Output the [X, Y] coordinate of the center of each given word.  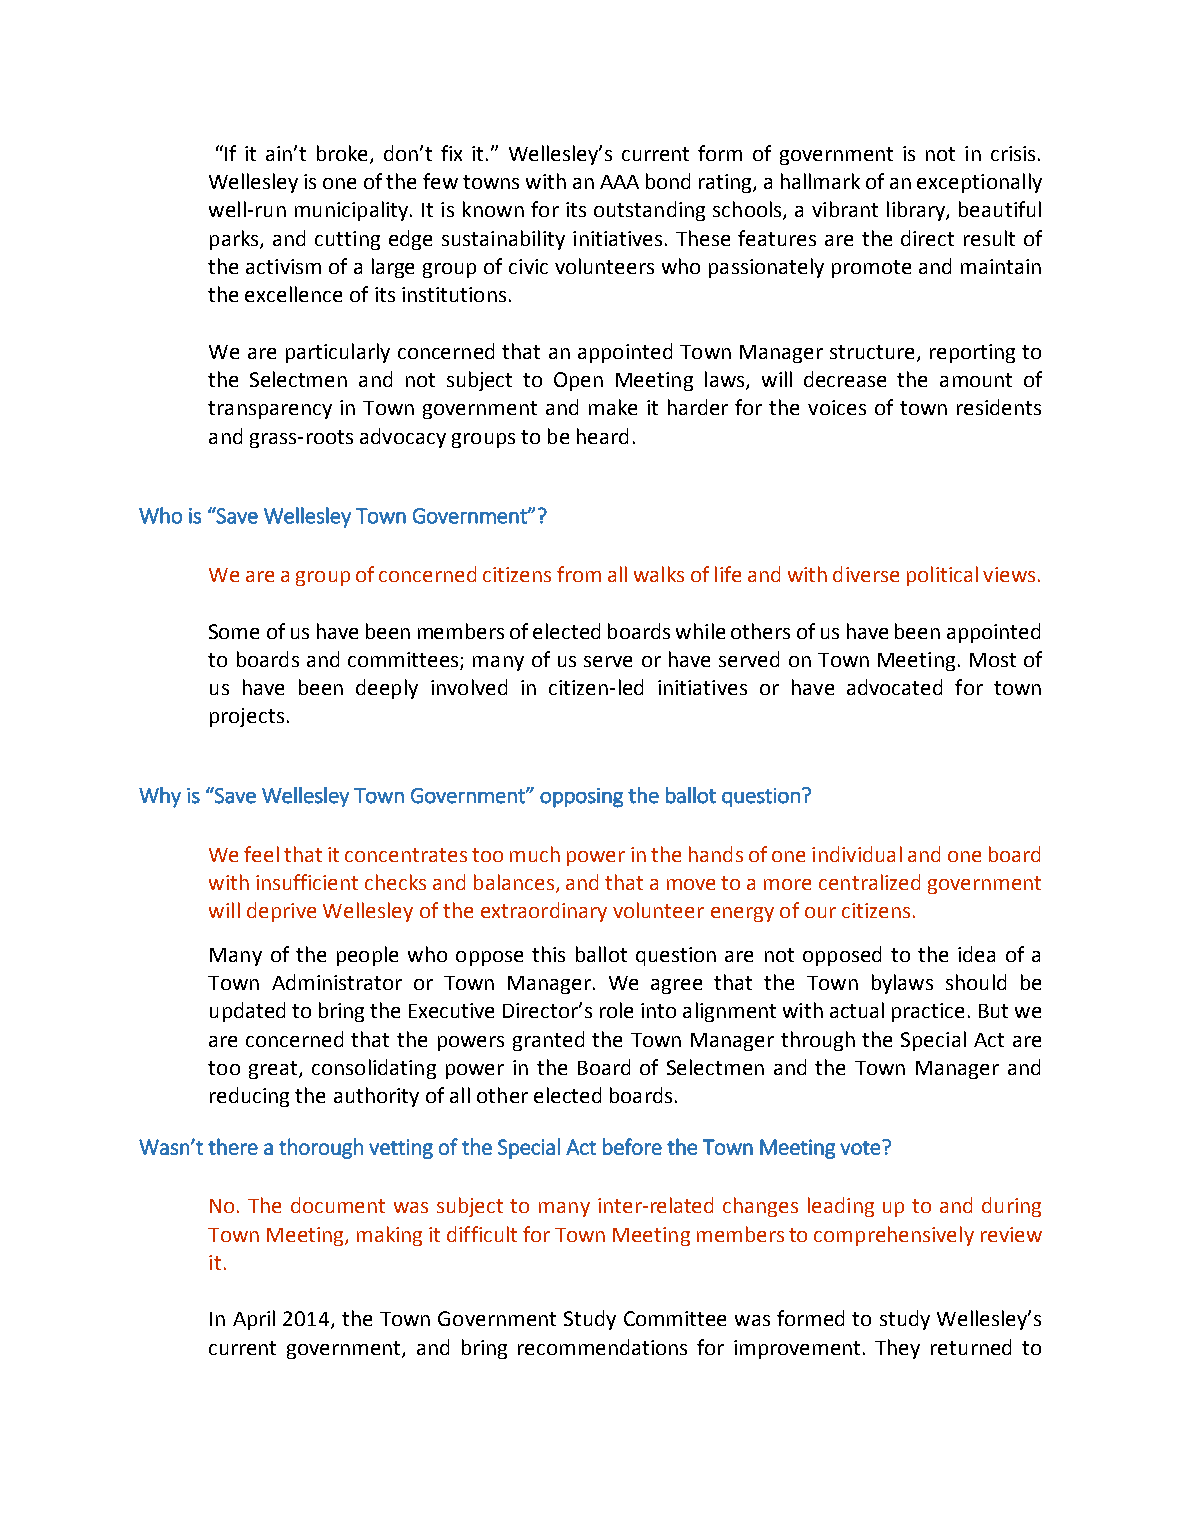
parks [235, 240]
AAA [619, 182]
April [254, 1320]
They [897, 1349]
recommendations [602, 1347]
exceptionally [979, 183]
